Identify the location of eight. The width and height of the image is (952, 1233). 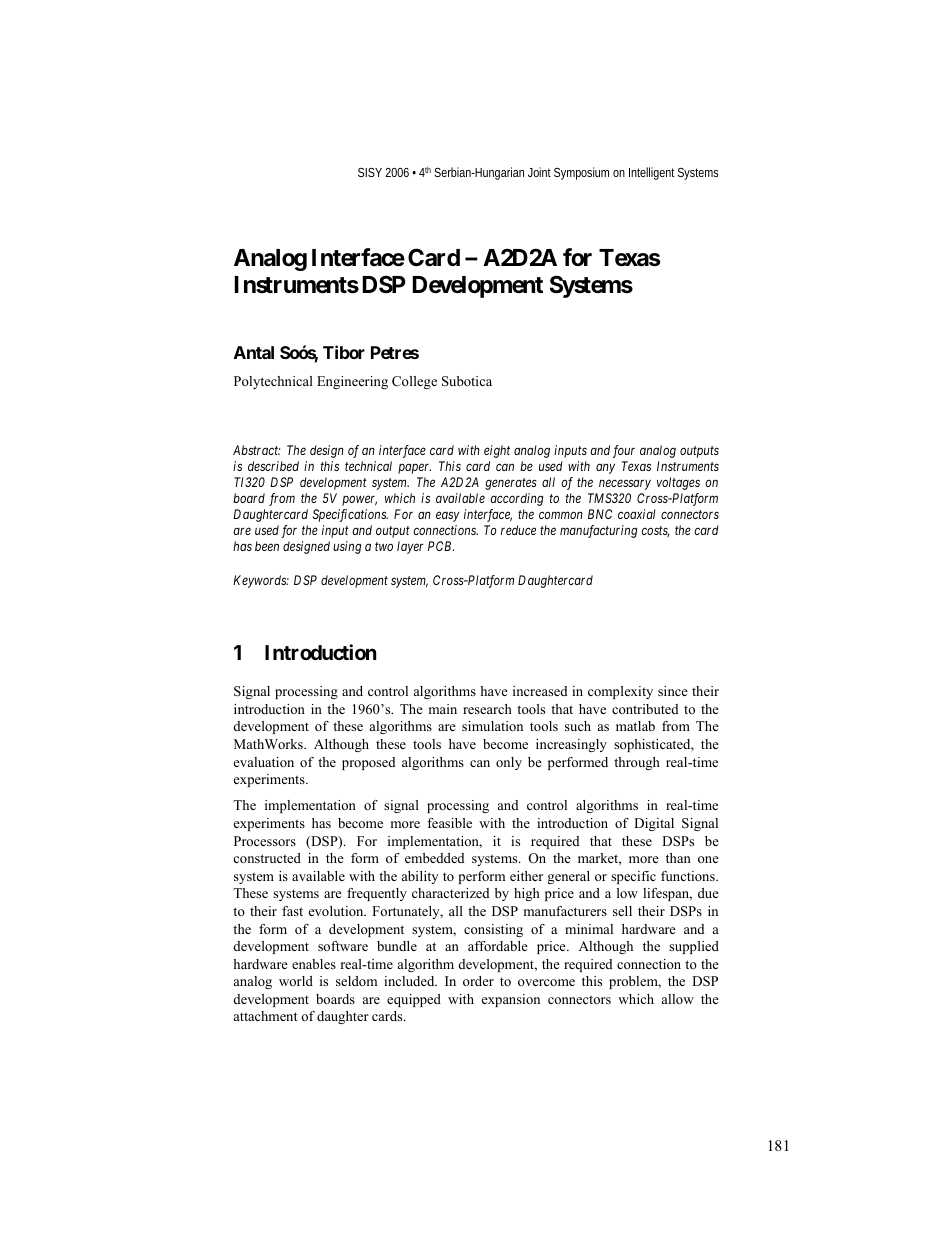
(497, 451).
